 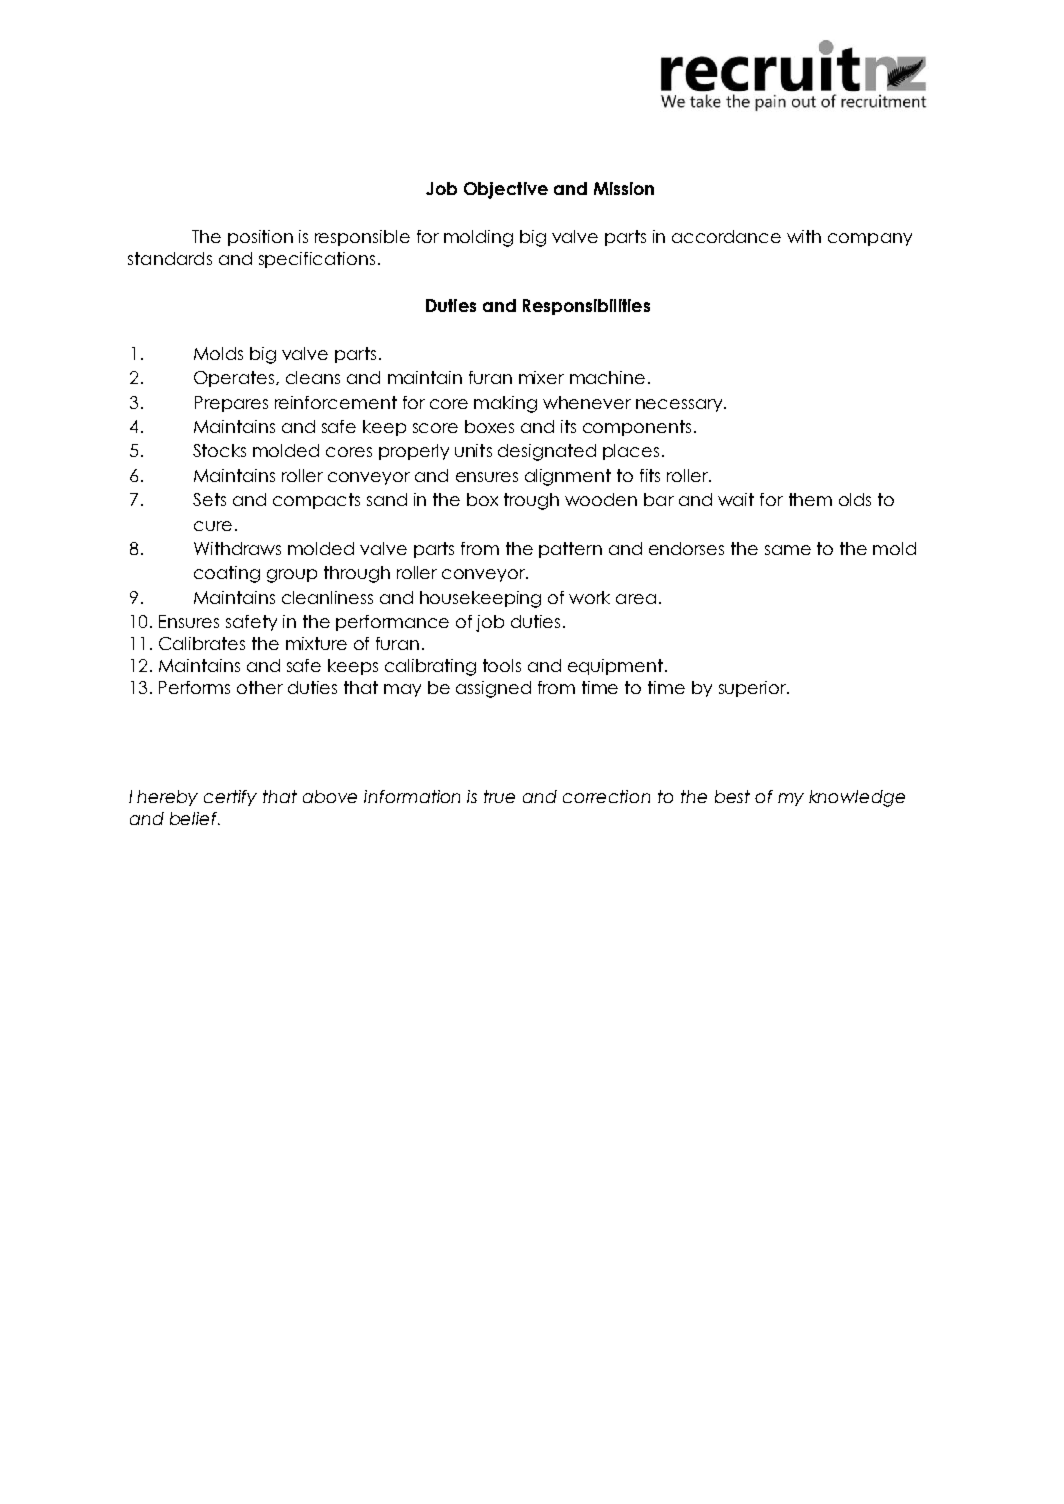 What do you see at coordinates (753, 689) in the screenshot?
I see `superior` at bounding box center [753, 689].
